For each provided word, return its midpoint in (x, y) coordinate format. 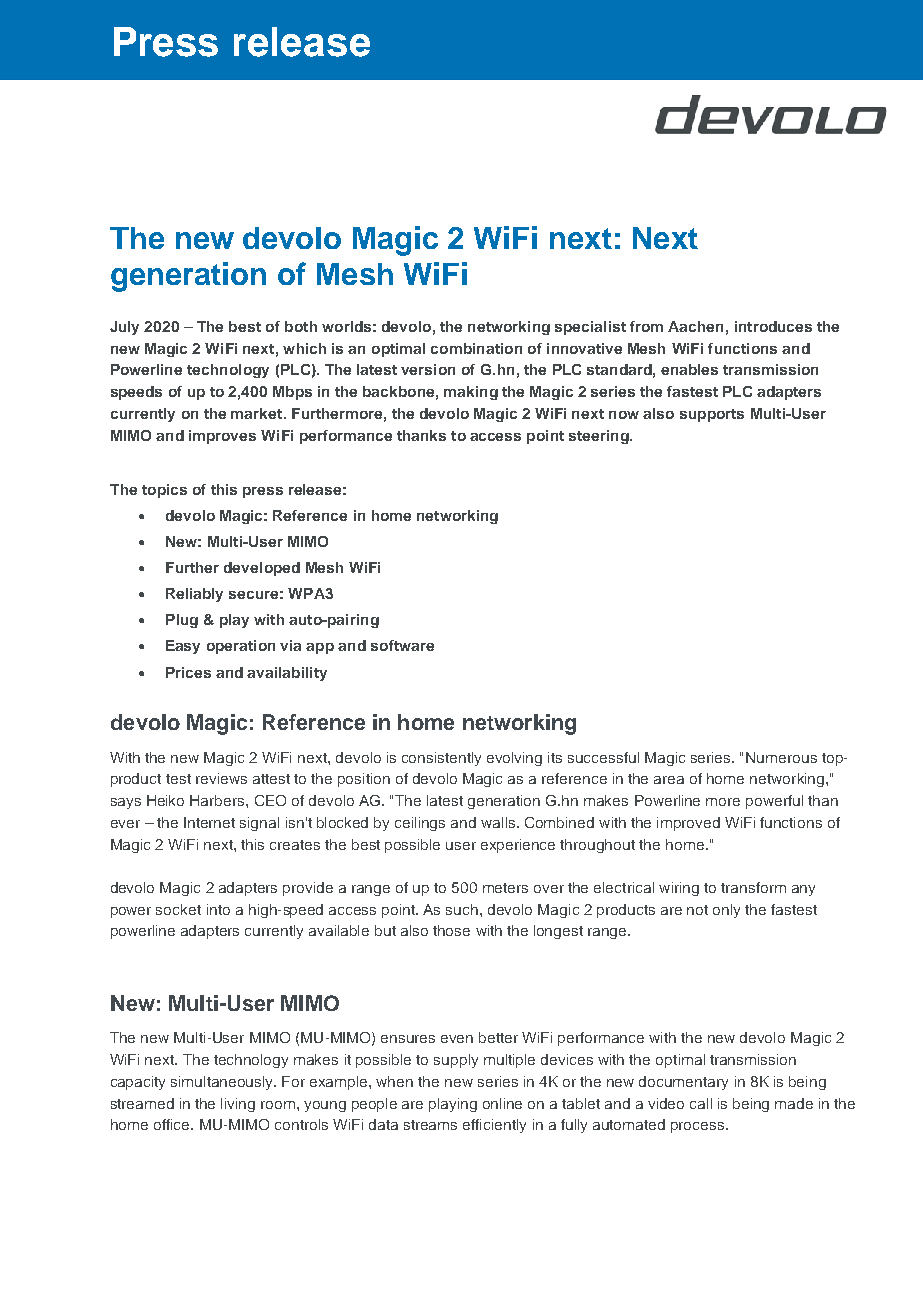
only (726, 911)
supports (712, 415)
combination (476, 348)
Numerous (781, 757)
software (402, 645)
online (502, 1103)
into (218, 909)
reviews (221, 778)
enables (689, 369)
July (124, 328)
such (463, 909)
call (701, 1103)
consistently (441, 759)
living (238, 1105)
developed (262, 569)
